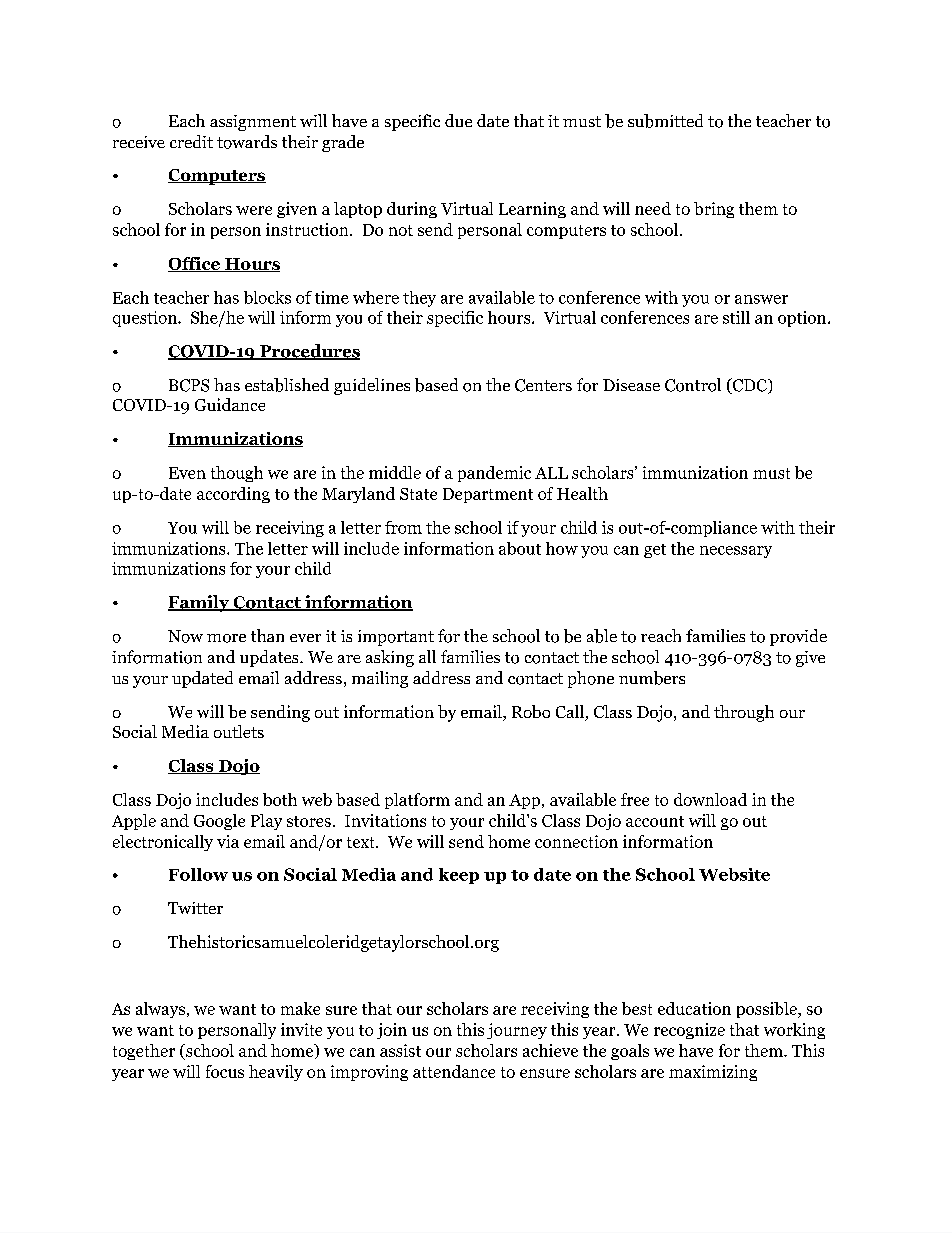 The width and height of the screenshot is (952, 1233). Describe the element at coordinates (458, 120) in the screenshot. I see `due` at that location.
